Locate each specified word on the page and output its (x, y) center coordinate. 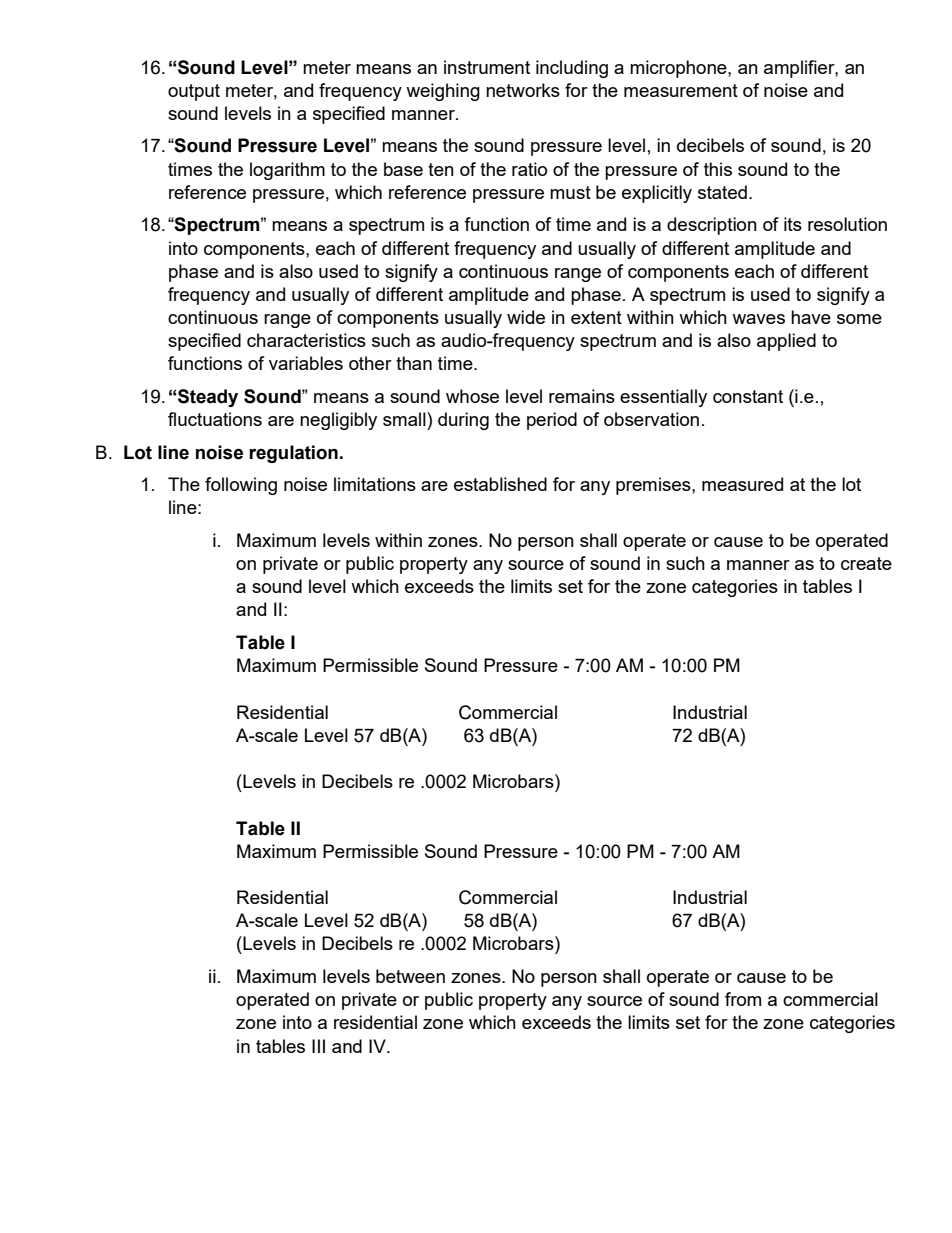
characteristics (306, 340)
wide (526, 317)
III (318, 1046)
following (241, 486)
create (866, 563)
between (410, 976)
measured (742, 484)
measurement (681, 90)
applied (786, 342)
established (500, 484)
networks (523, 90)
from (743, 999)
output (194, 92)
